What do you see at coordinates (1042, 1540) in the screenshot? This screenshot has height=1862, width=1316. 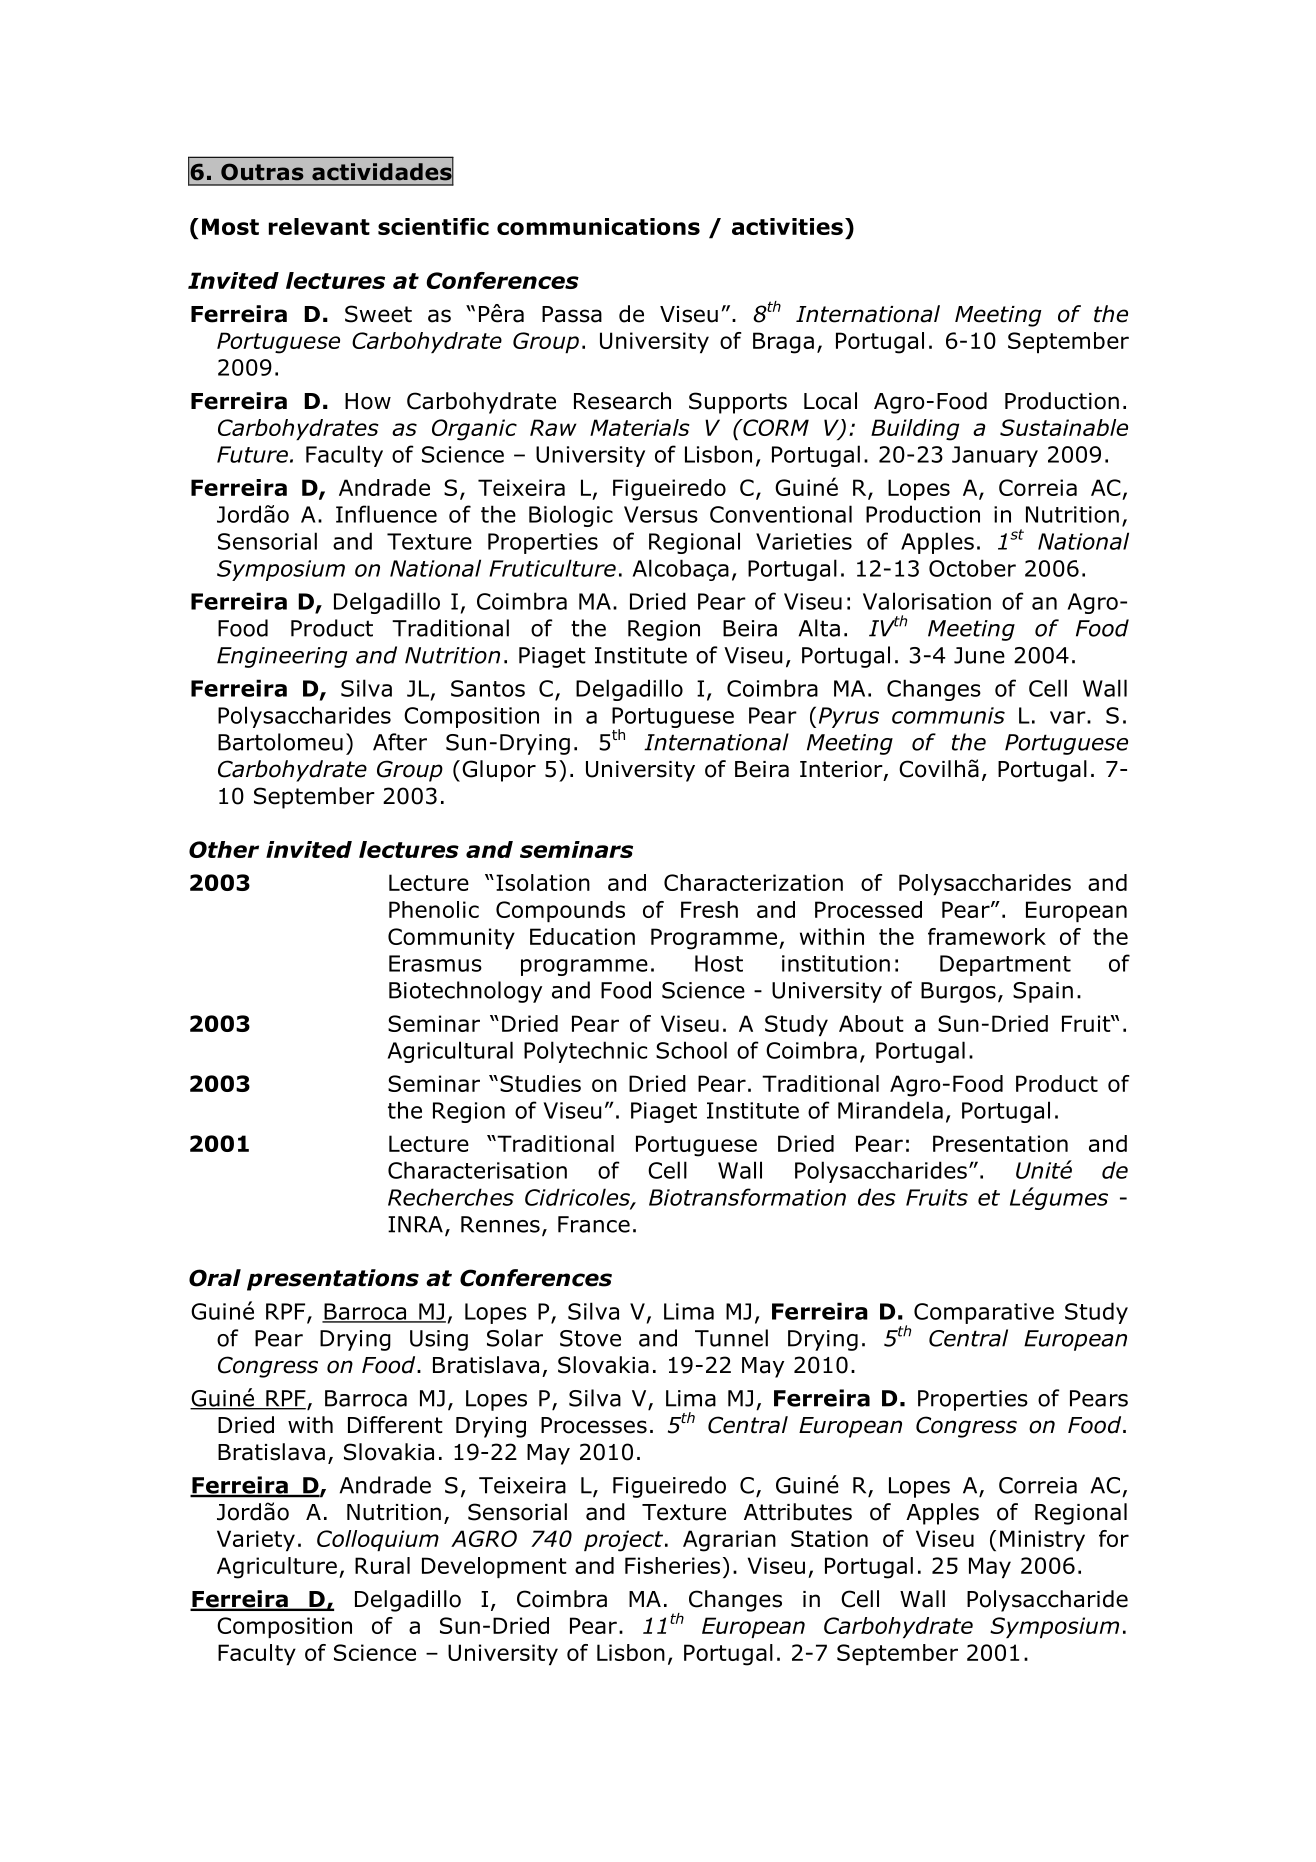 I see `Ministry` at bounding box center [1042, 1540].
